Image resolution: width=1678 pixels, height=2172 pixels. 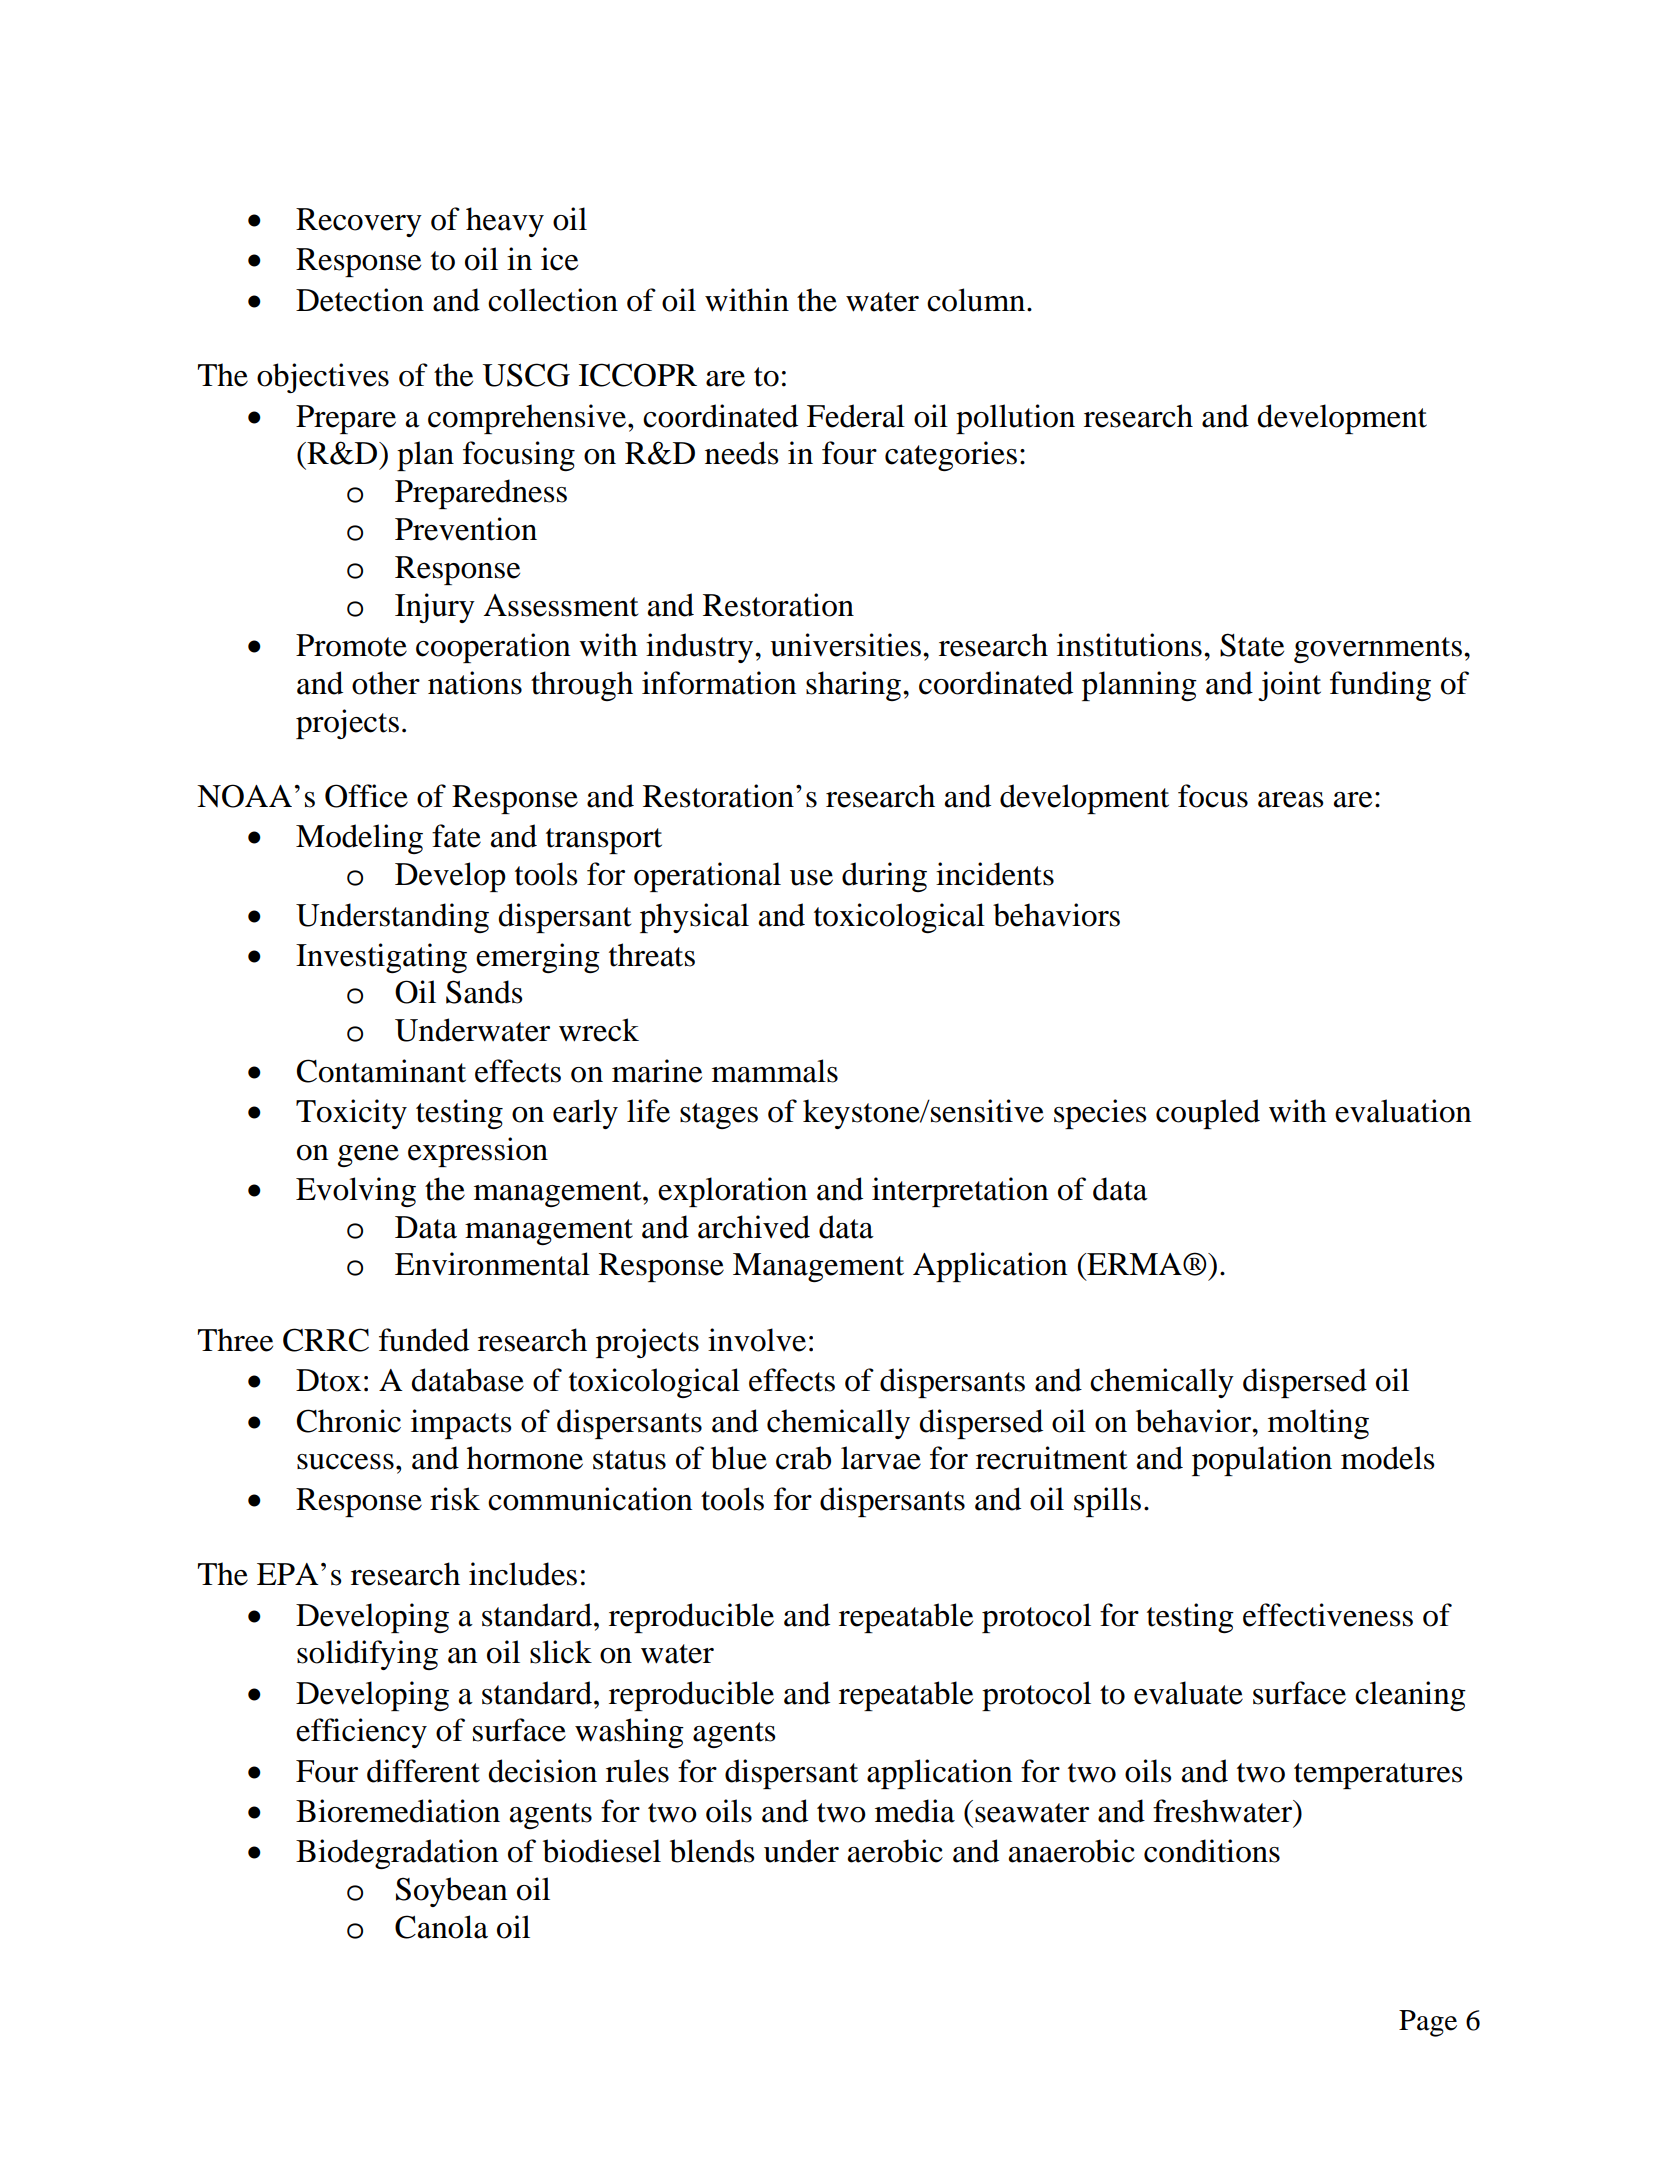 I want to click on pollution, so click(x=1015, y=419).
